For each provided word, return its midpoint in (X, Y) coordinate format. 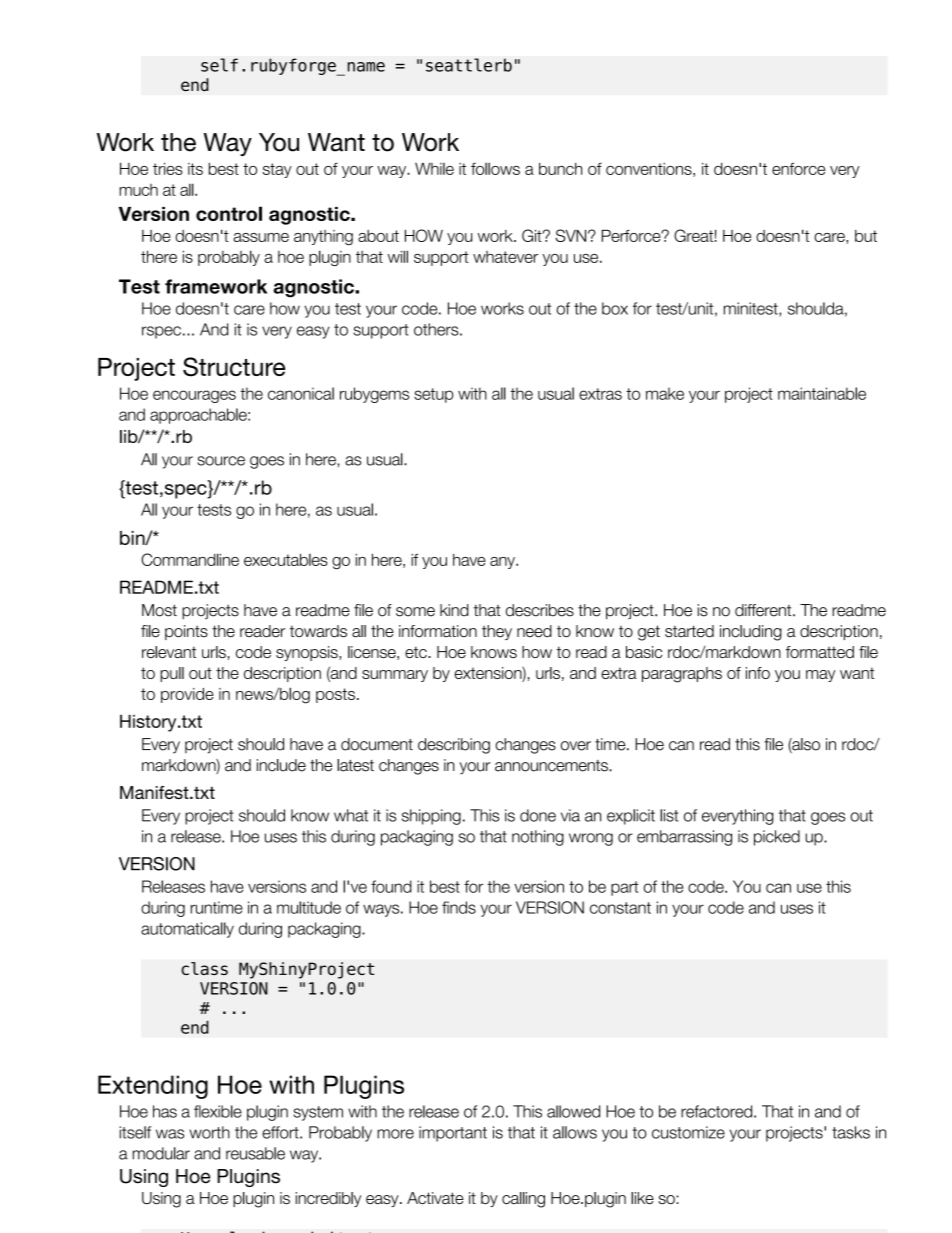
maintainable (822, 393)
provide (187, 695)
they (497, 632)
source (221, 461)
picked (777, 838)
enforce (798, 168)
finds (459, 907)
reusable (255, 1153)
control (229, 213)
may (820, 676)
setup (433, 395)
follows (495, 168)
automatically (187, 930)
